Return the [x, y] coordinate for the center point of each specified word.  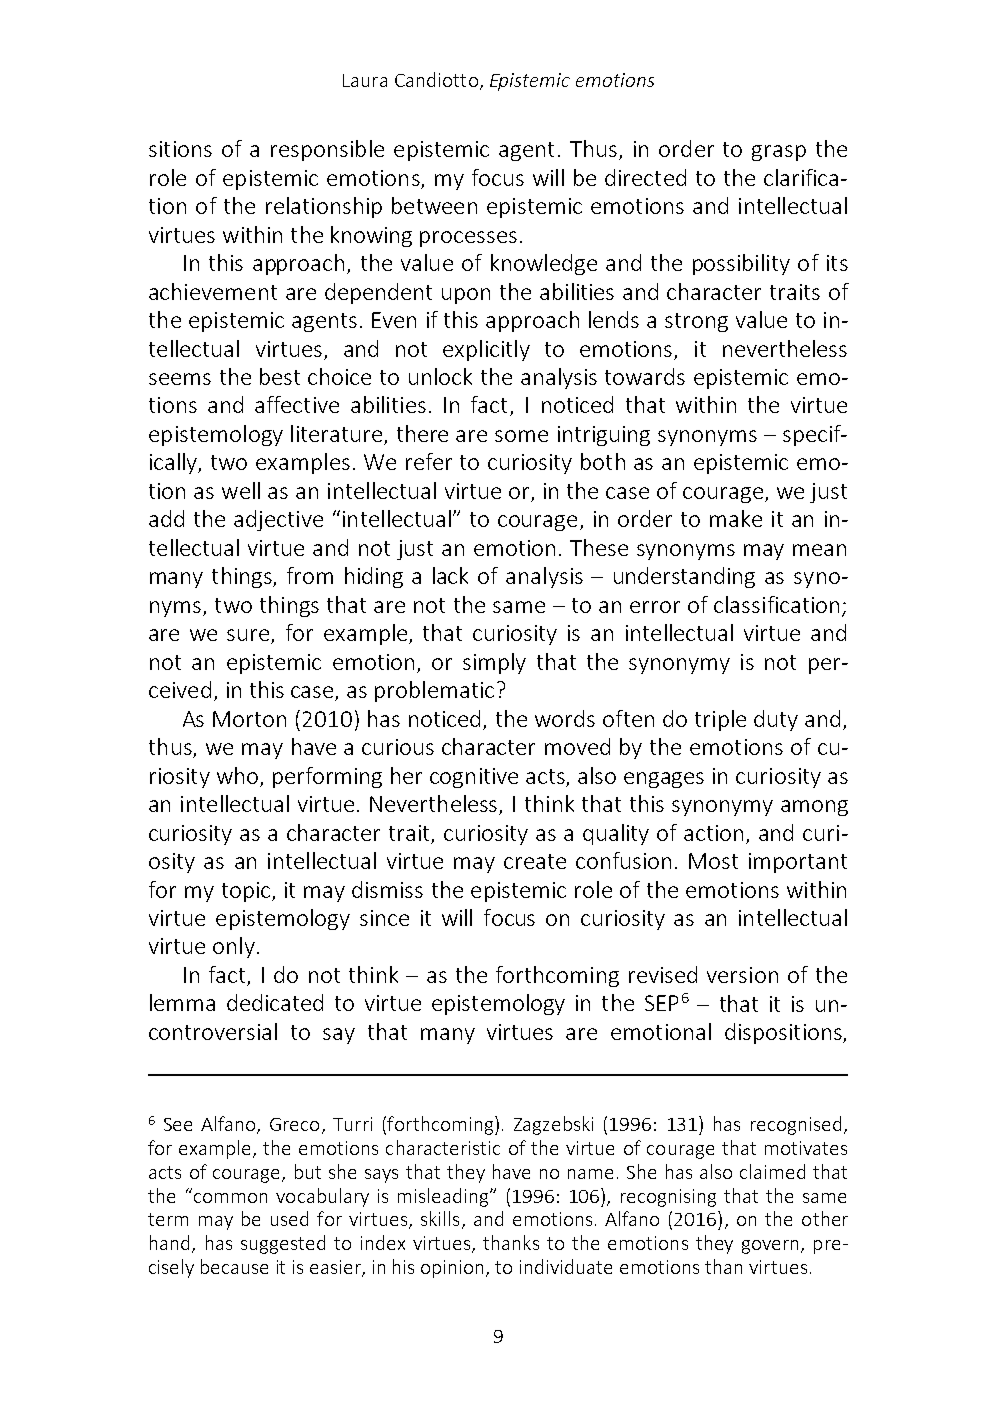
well [241, 490]
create [535, 861]
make [736, 518]
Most [713, 861]
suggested [283, 1244]
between [434, 205]
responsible [327, 150]
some [521, 436]
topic [246, 892]
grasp [779, 153]
